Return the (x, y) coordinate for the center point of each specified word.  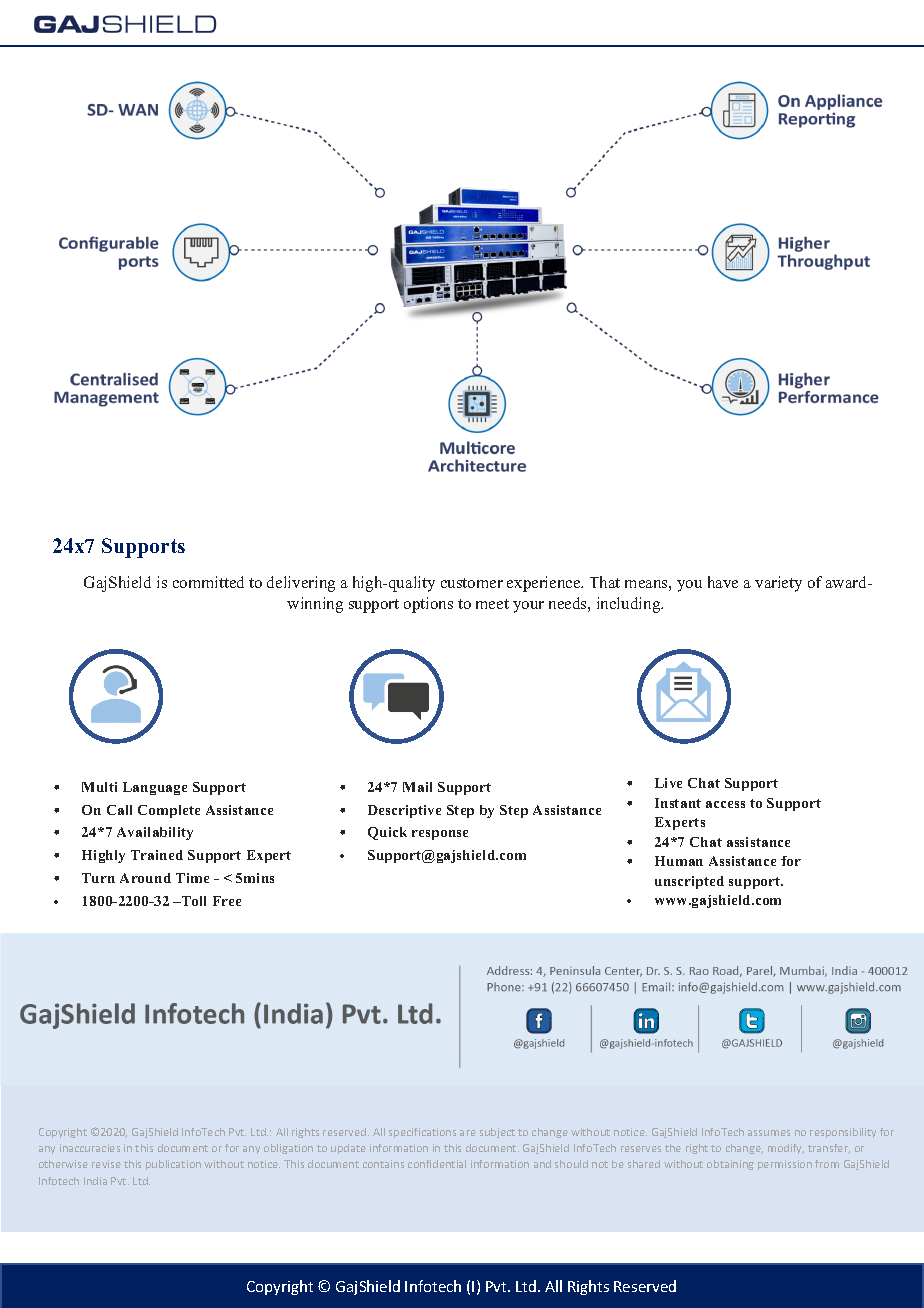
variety (778, 584)
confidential (437, 1164)
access (725, 804)
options (428, 605)
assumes (769, 1133)
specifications (422, 1133)
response (440, 835)
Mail (417, 787)
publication (173, 1165)
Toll (193, 901)
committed (208, 582)
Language (155, 788)
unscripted (689, 882)
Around (145, 878)
